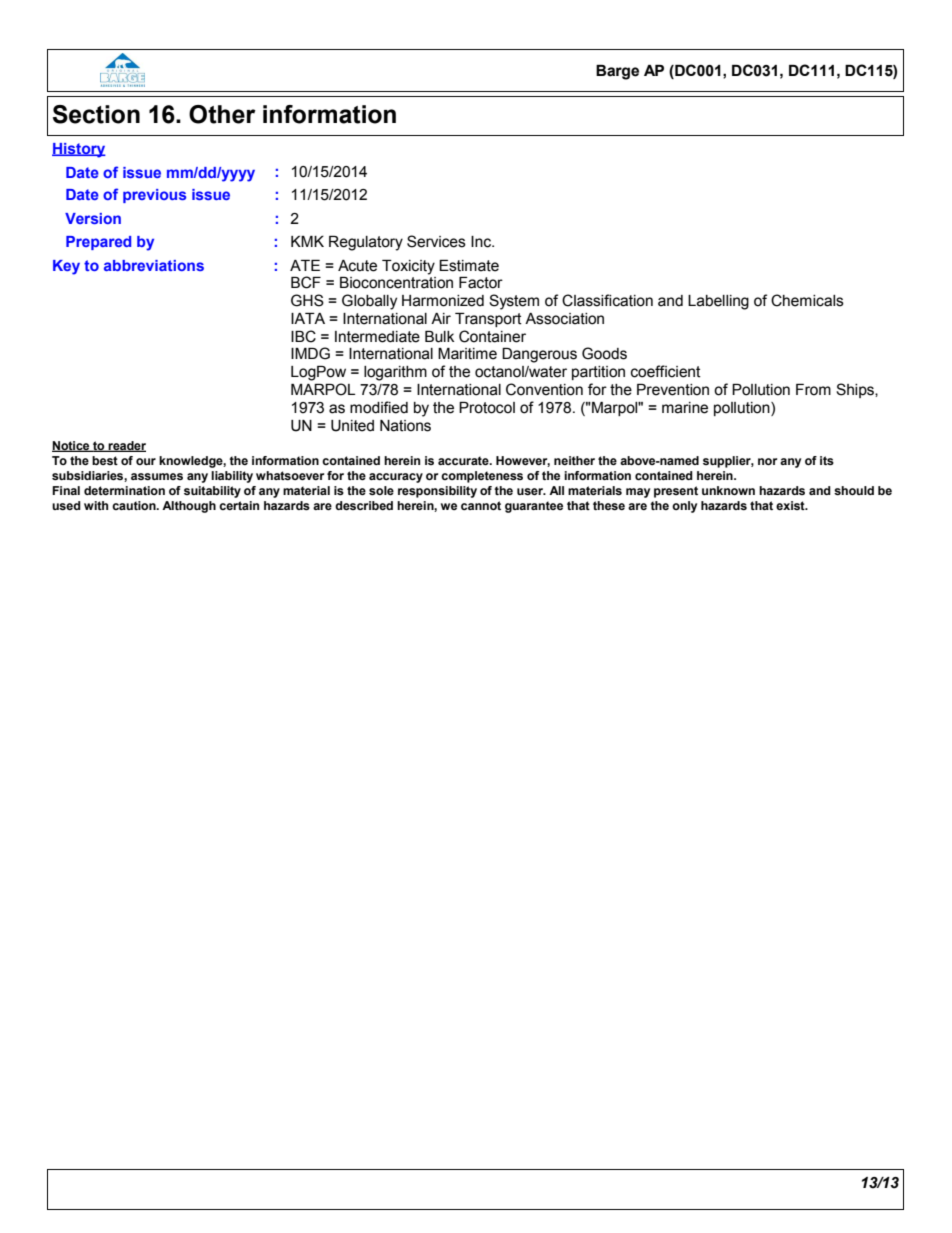  I want to click on previous, so click(154, 196).
